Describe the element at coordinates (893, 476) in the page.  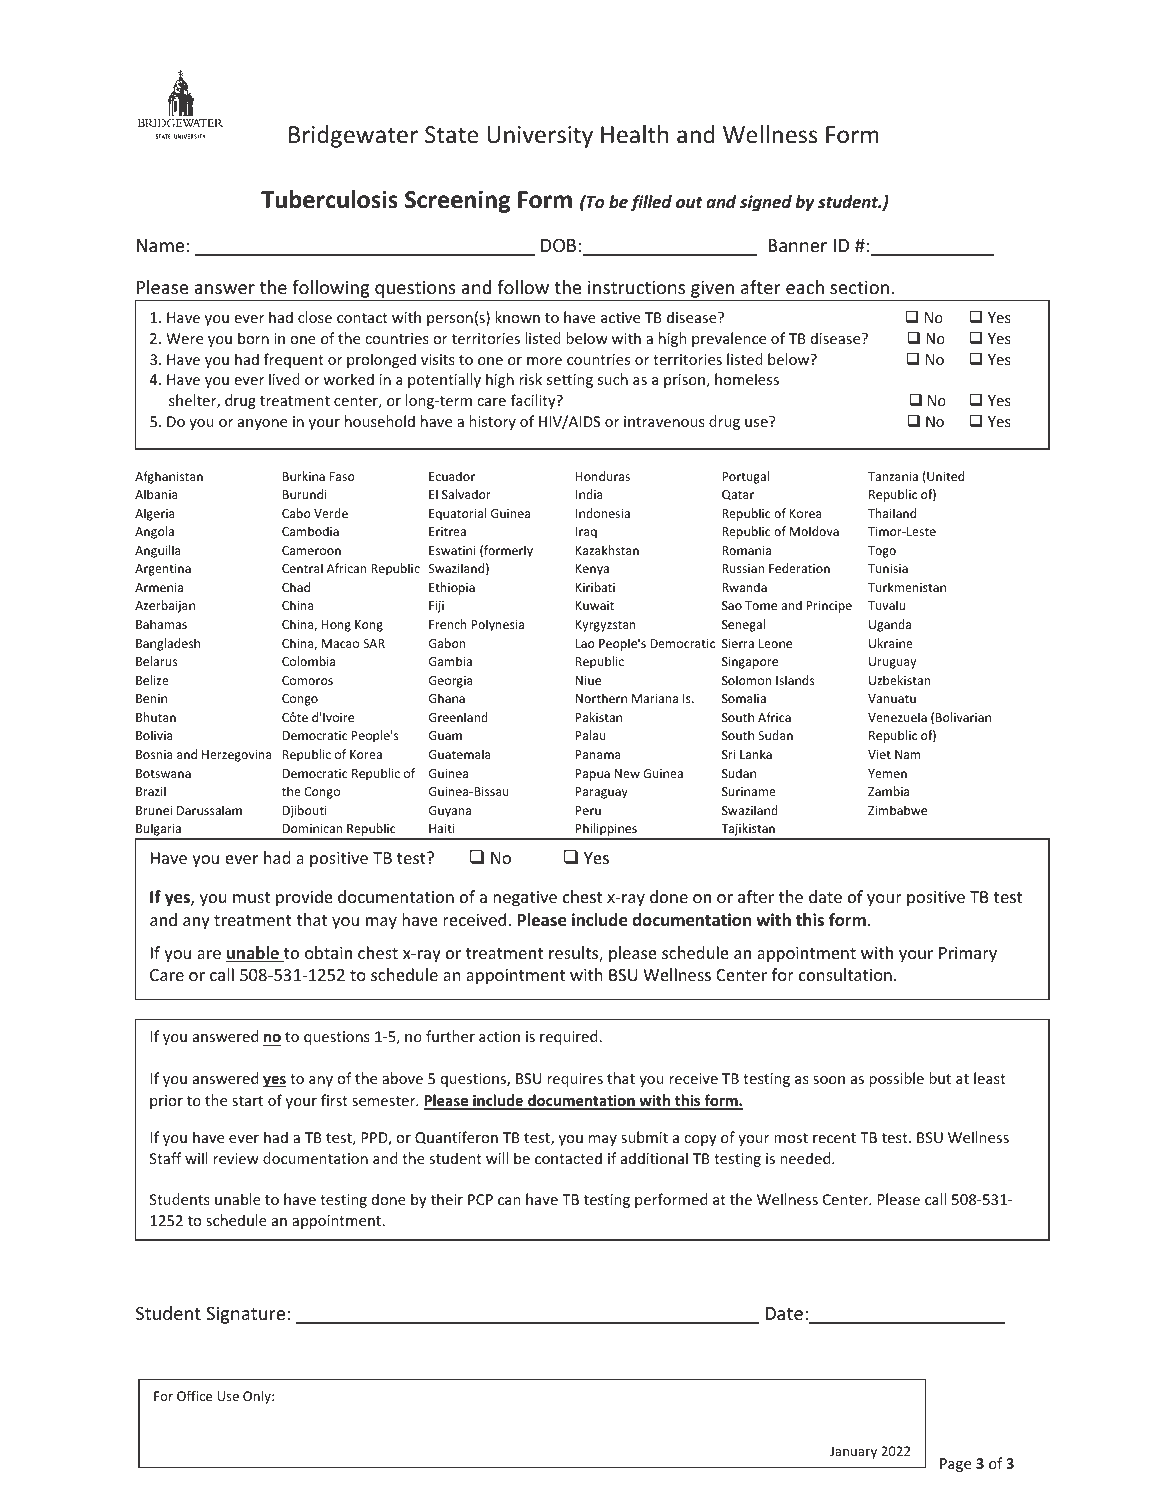
I see `Tanzania` at that location.
